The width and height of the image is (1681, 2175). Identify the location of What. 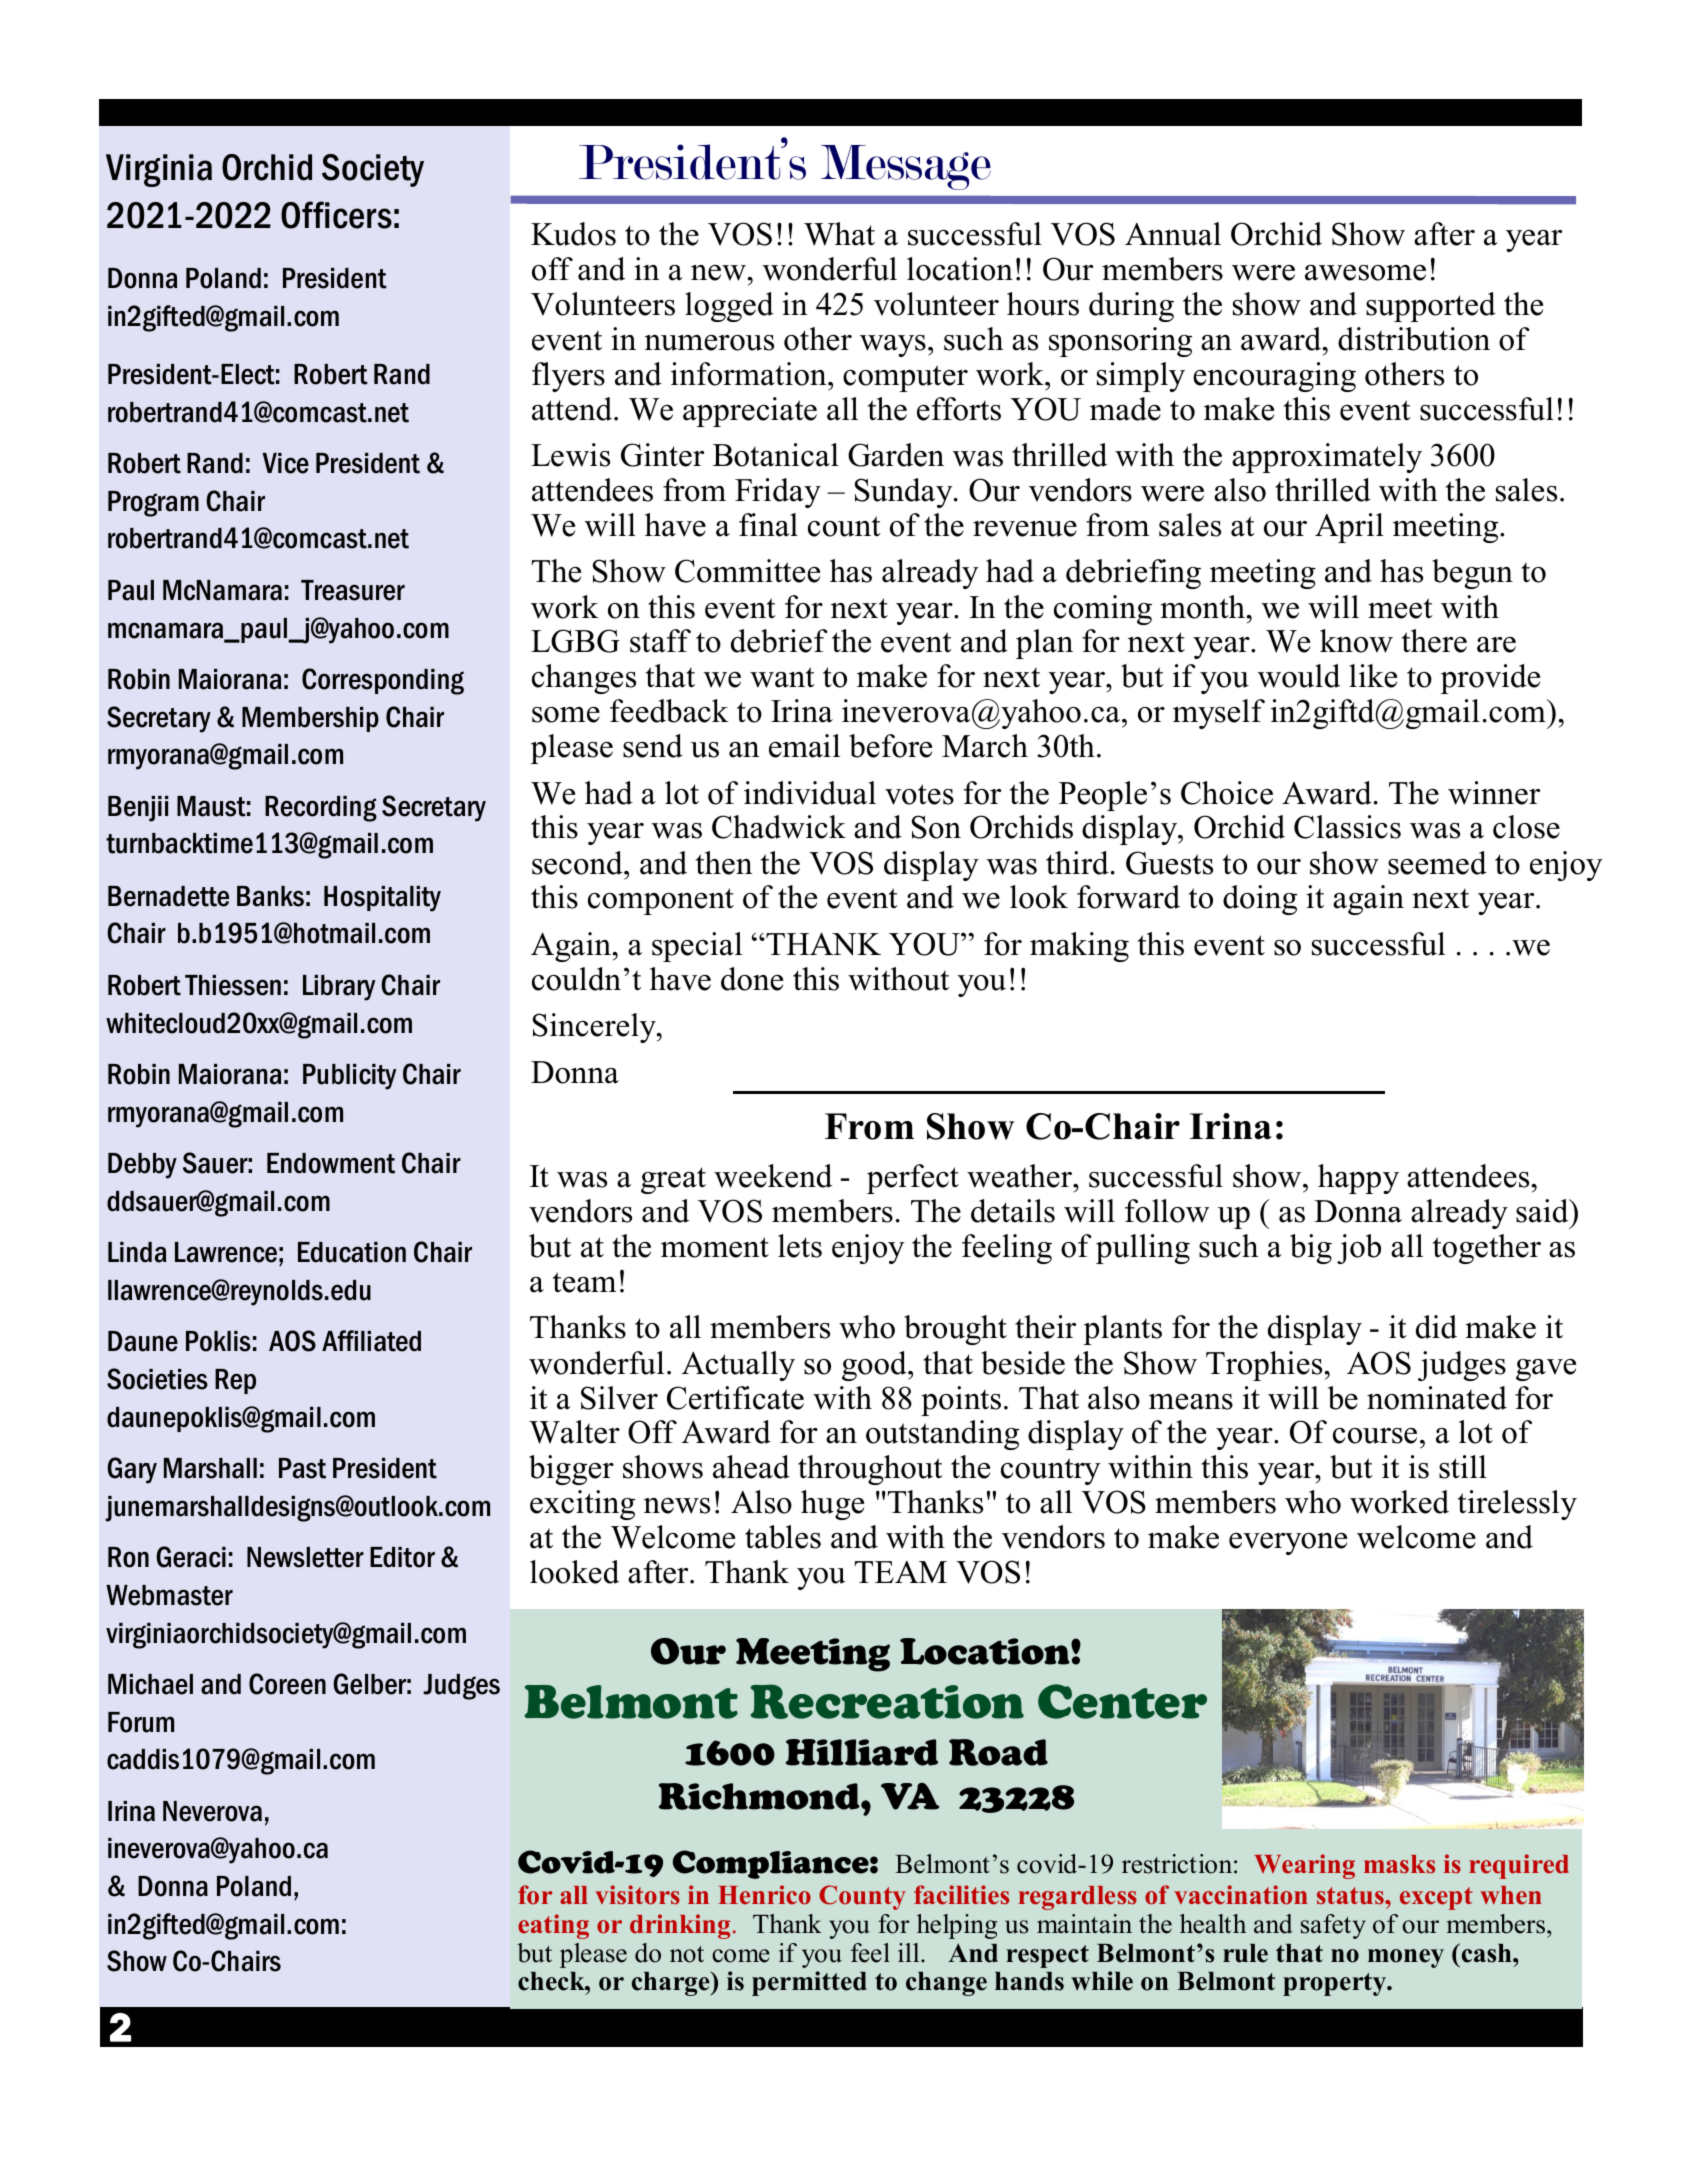
(839, 234).
